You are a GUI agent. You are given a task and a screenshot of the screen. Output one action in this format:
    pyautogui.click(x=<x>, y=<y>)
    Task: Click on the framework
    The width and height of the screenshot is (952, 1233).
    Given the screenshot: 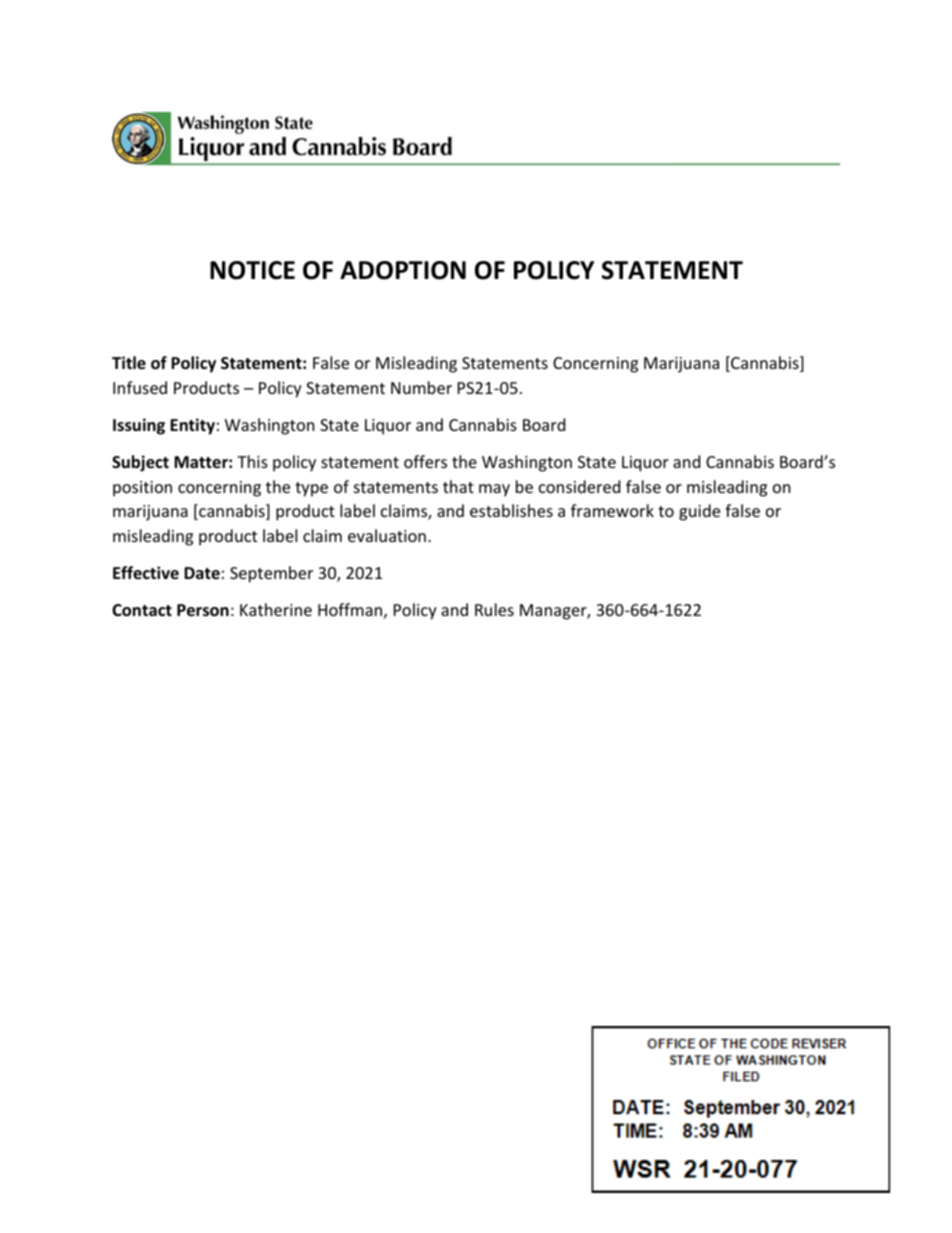 What is the action you would take?
    pyautogui.click(x=612, y=510)
